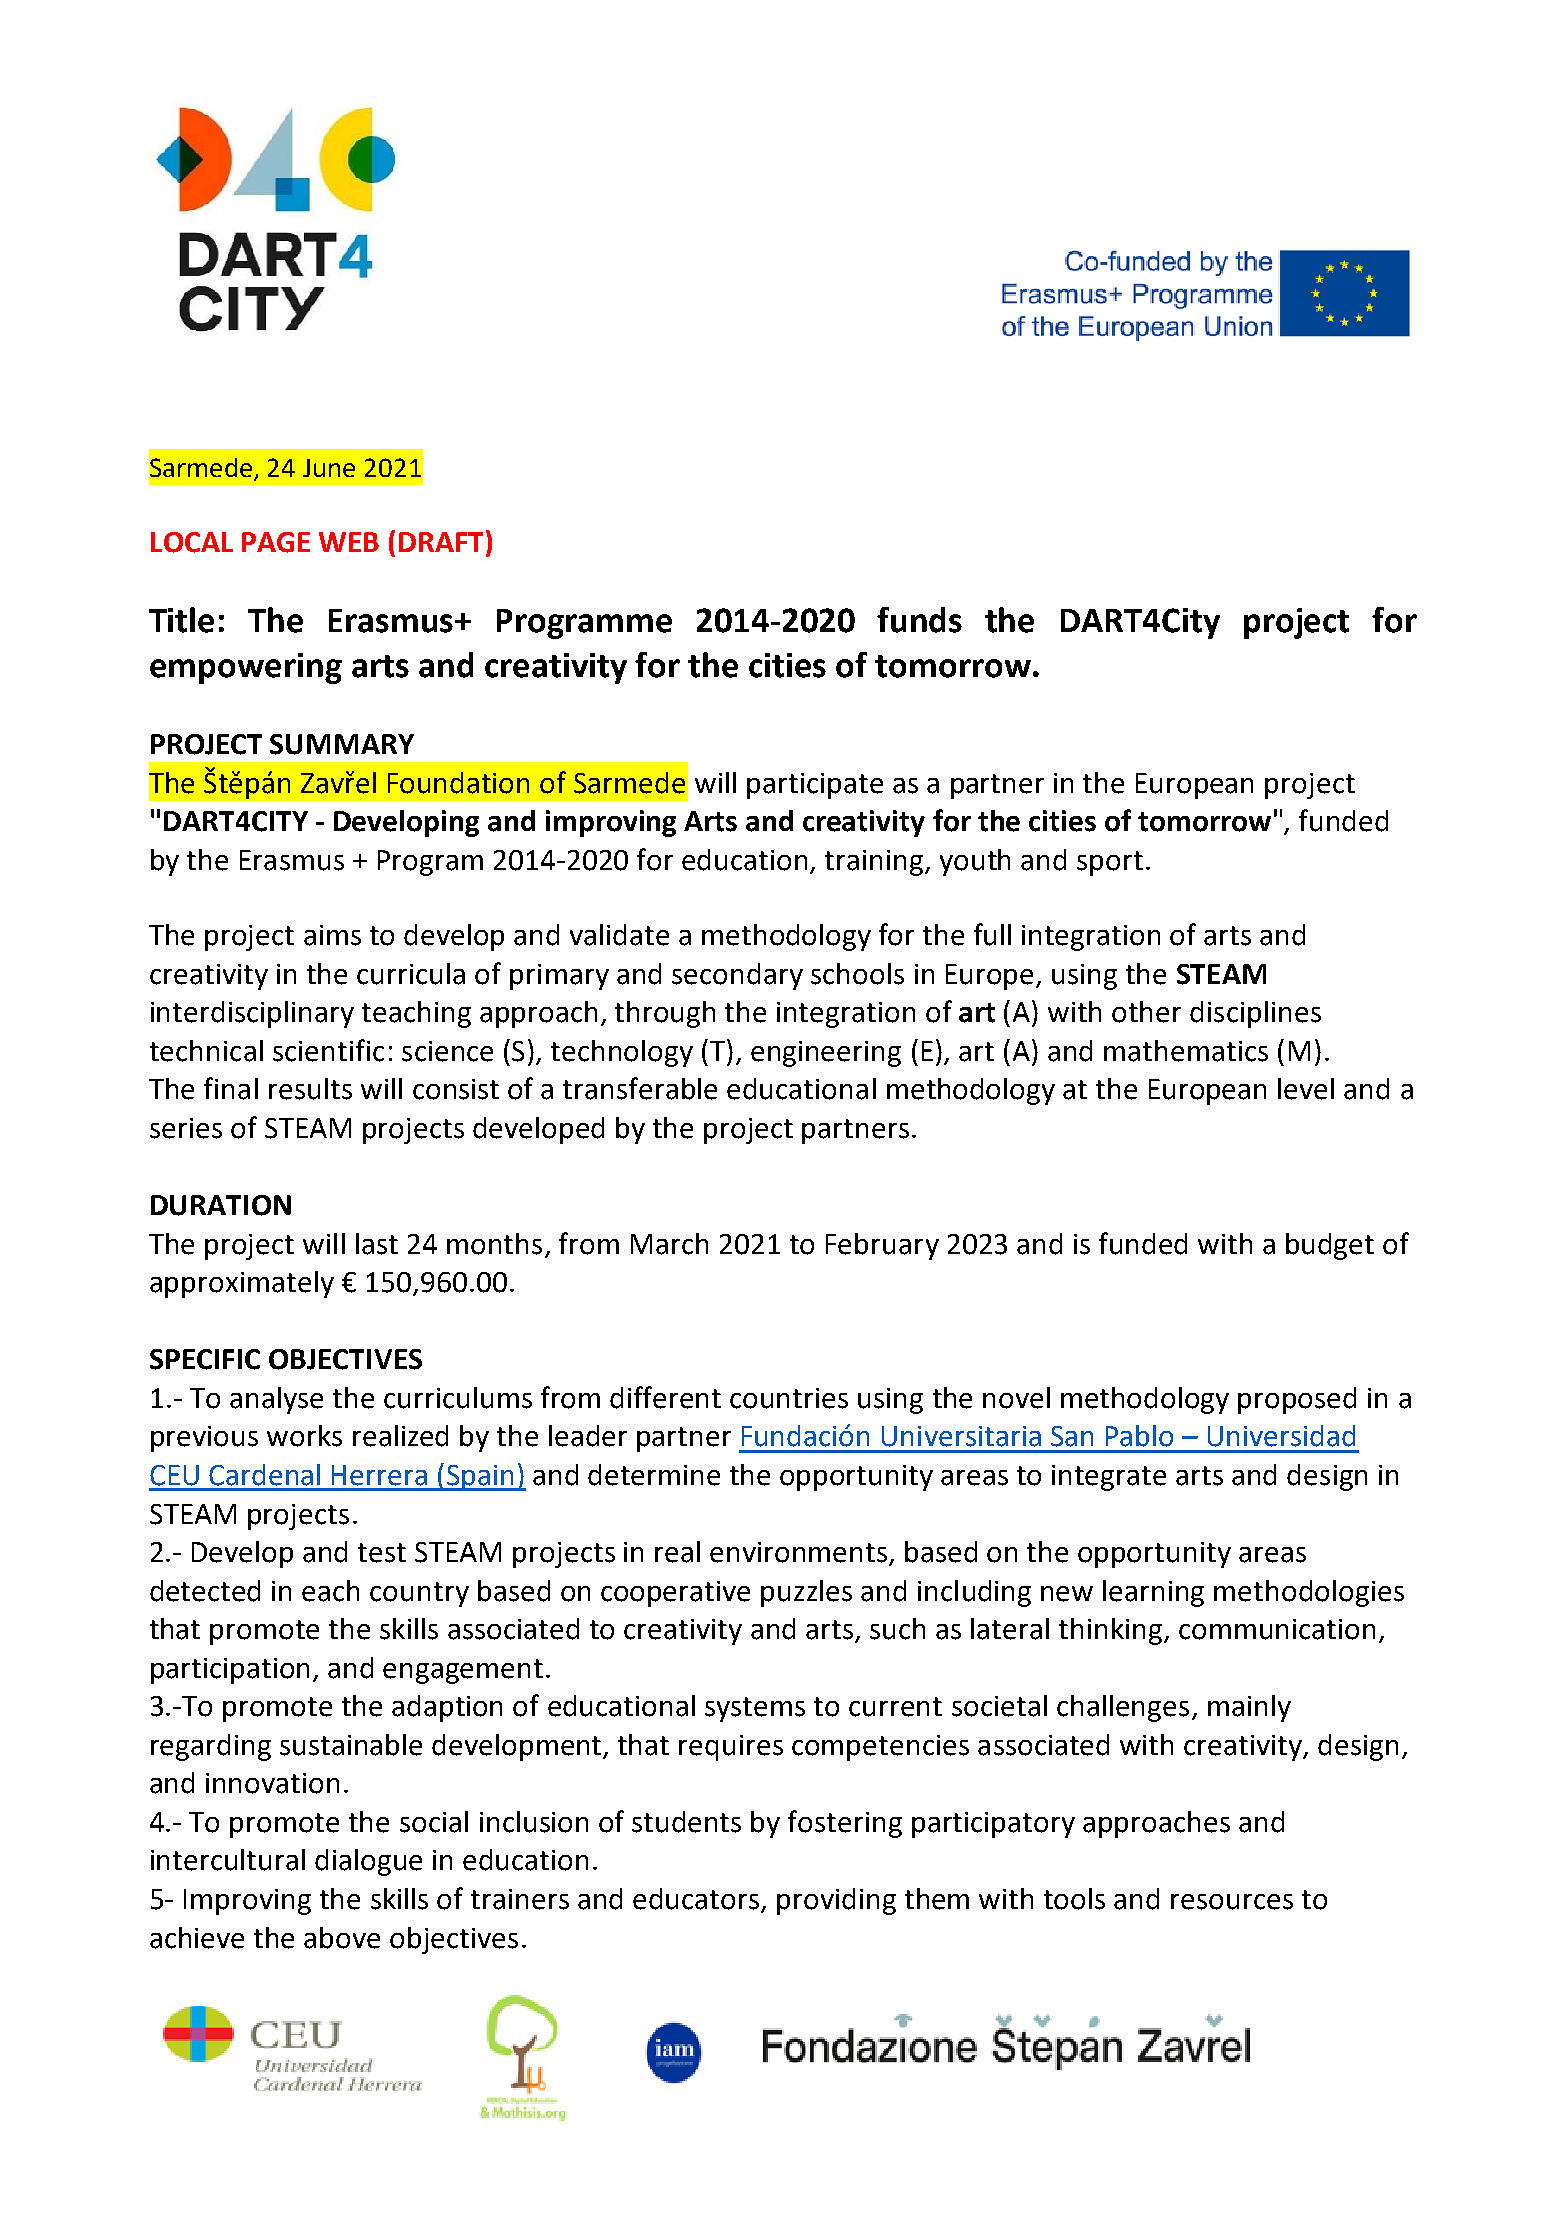  What do you see at coordinates (697, 1900) in the document?
I see `educators` at bounding box center [697, 1900].
